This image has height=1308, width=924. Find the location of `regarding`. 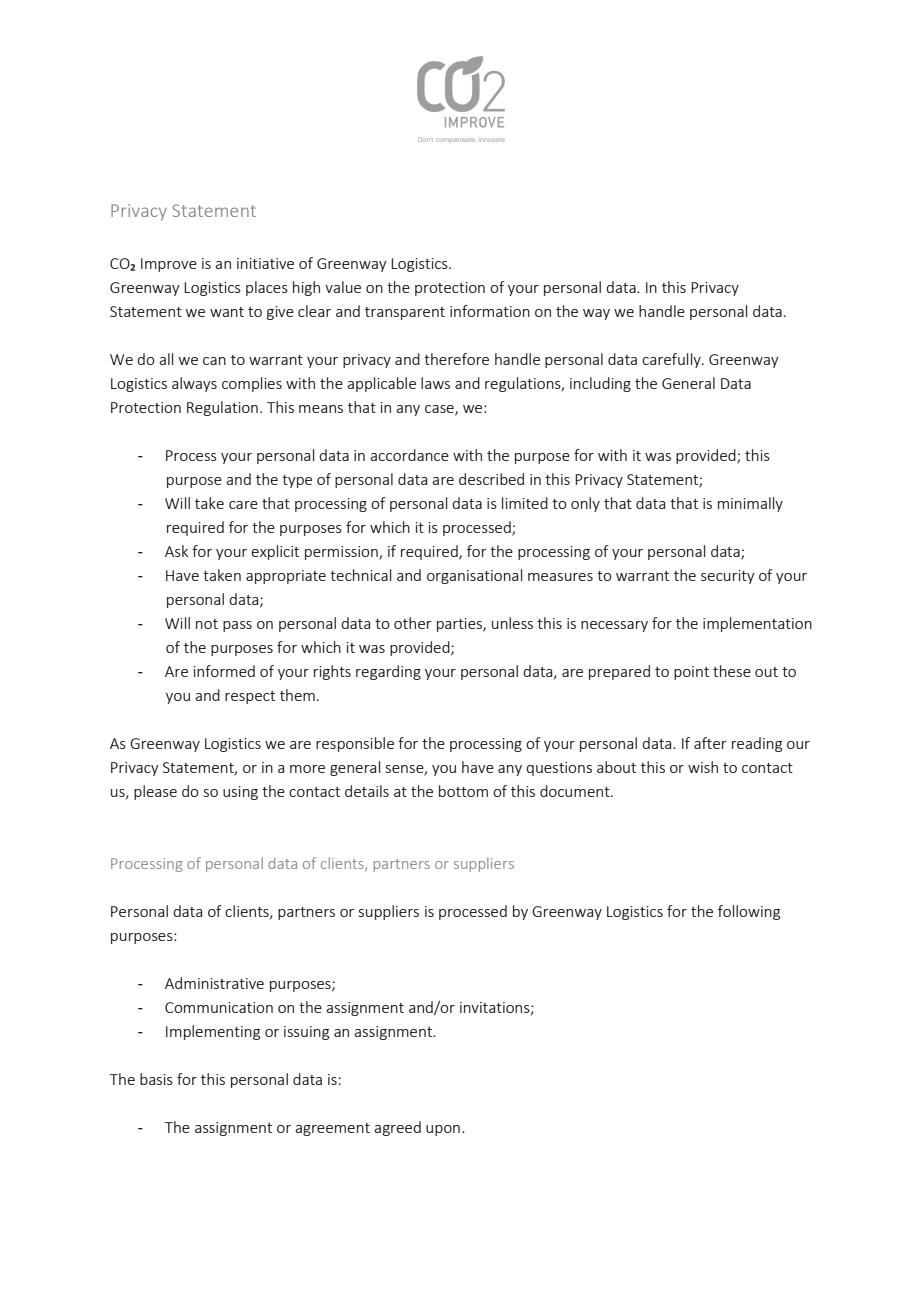

regarding is located at coordinates (388, 672).
